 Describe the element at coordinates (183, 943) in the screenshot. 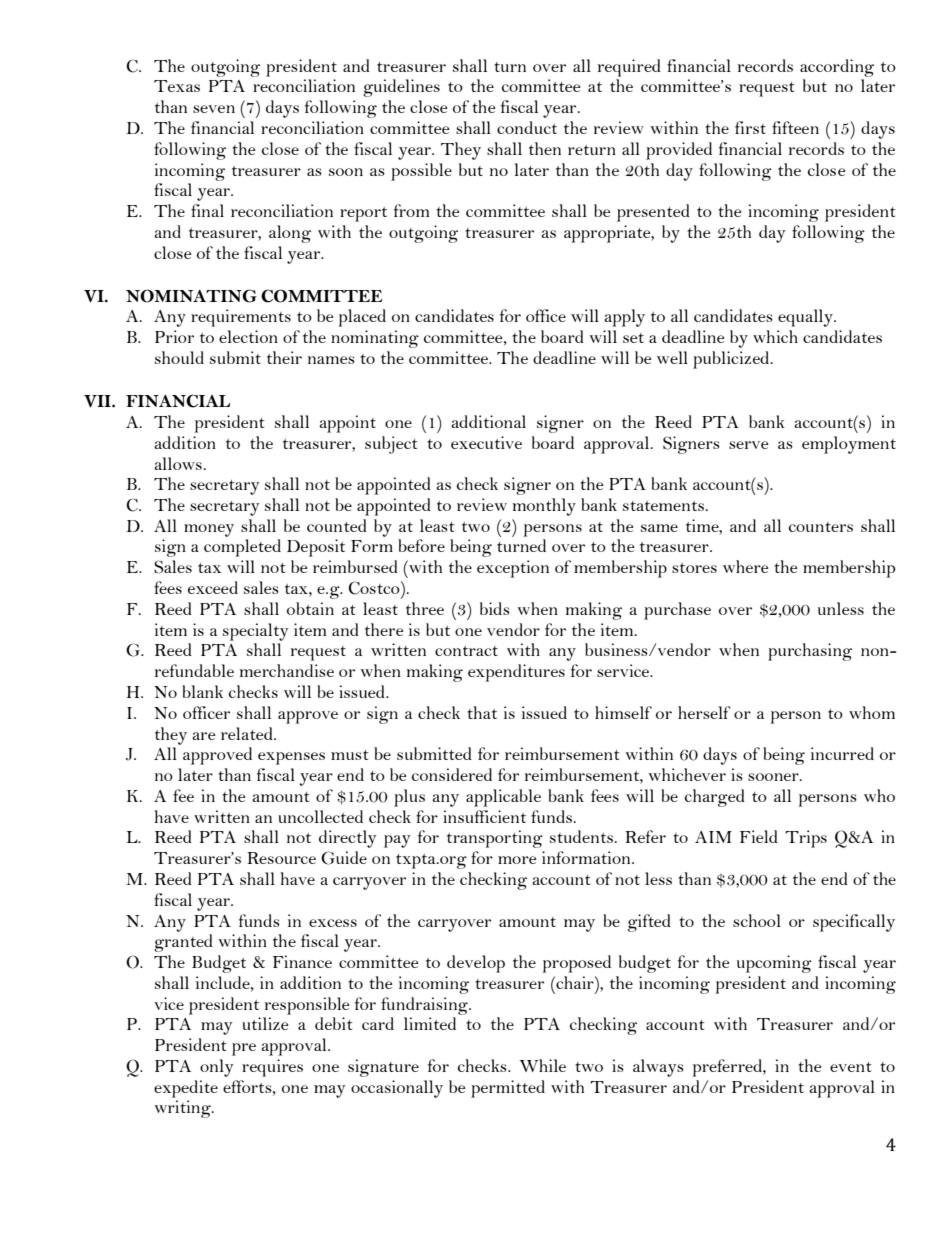

I see `granted` at that location.
